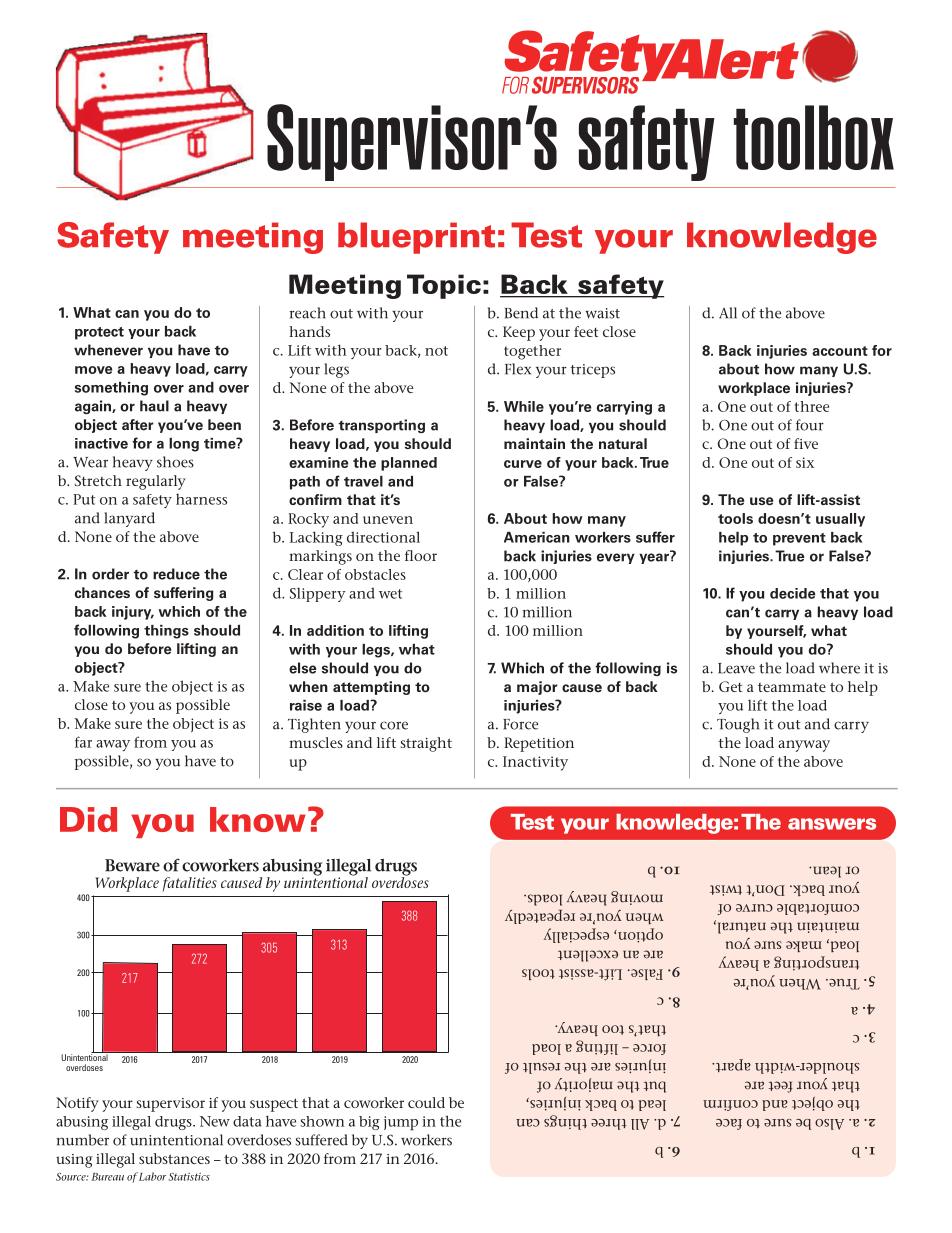 Image resolution: width=952 pixels, height=1233 pixels. What do you see at coordinates (133, 613) in the screenshot?
I see `injury` at bounding box center [133, 613].
